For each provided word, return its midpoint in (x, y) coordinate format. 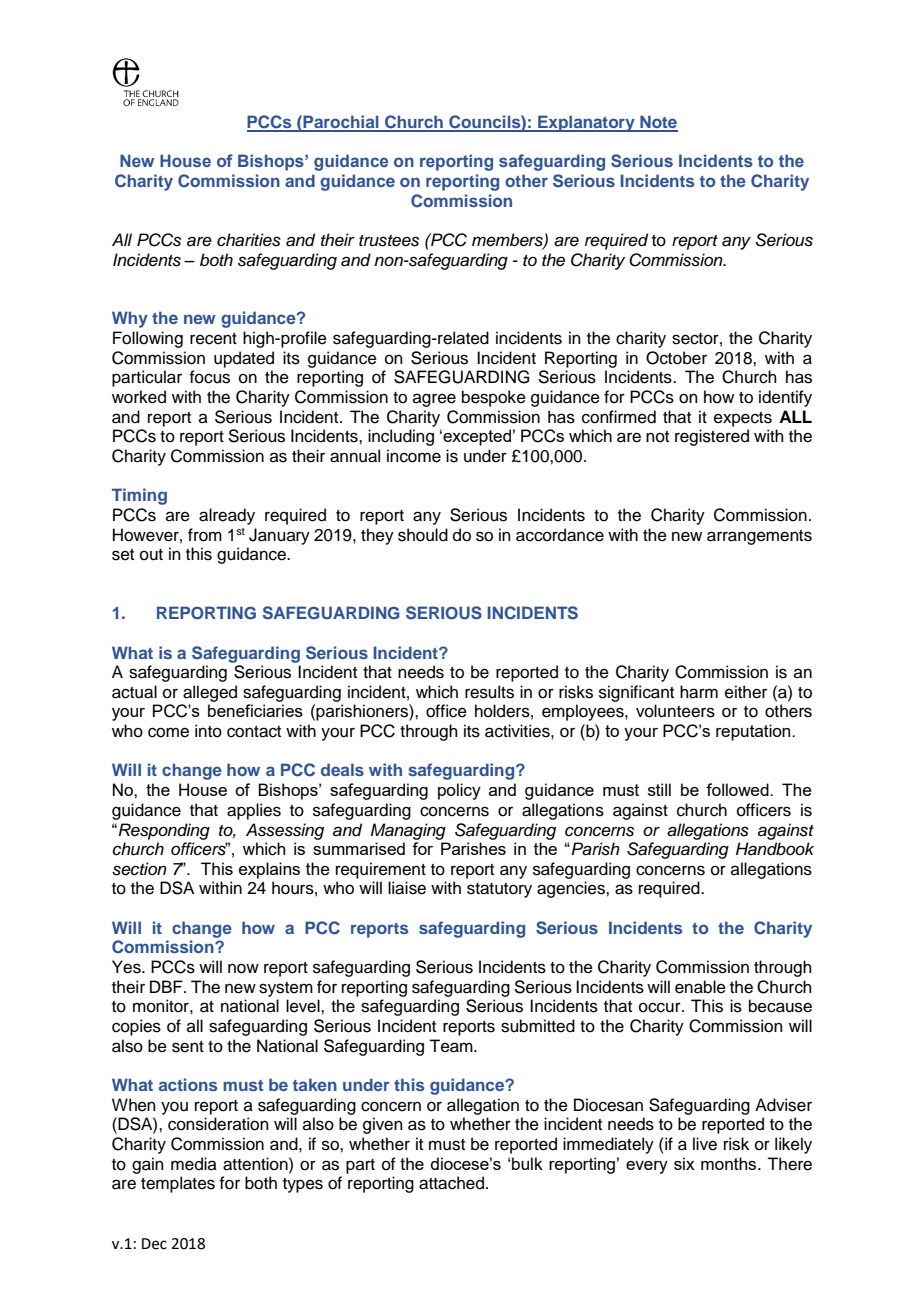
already (227, 516)
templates (178, 1184)
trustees (389, 241)
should (423, 535)
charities (249, 240)
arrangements (759, 537)
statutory (499, 890)
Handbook (775, 849)
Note (658, 123)
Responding (164, 831)
